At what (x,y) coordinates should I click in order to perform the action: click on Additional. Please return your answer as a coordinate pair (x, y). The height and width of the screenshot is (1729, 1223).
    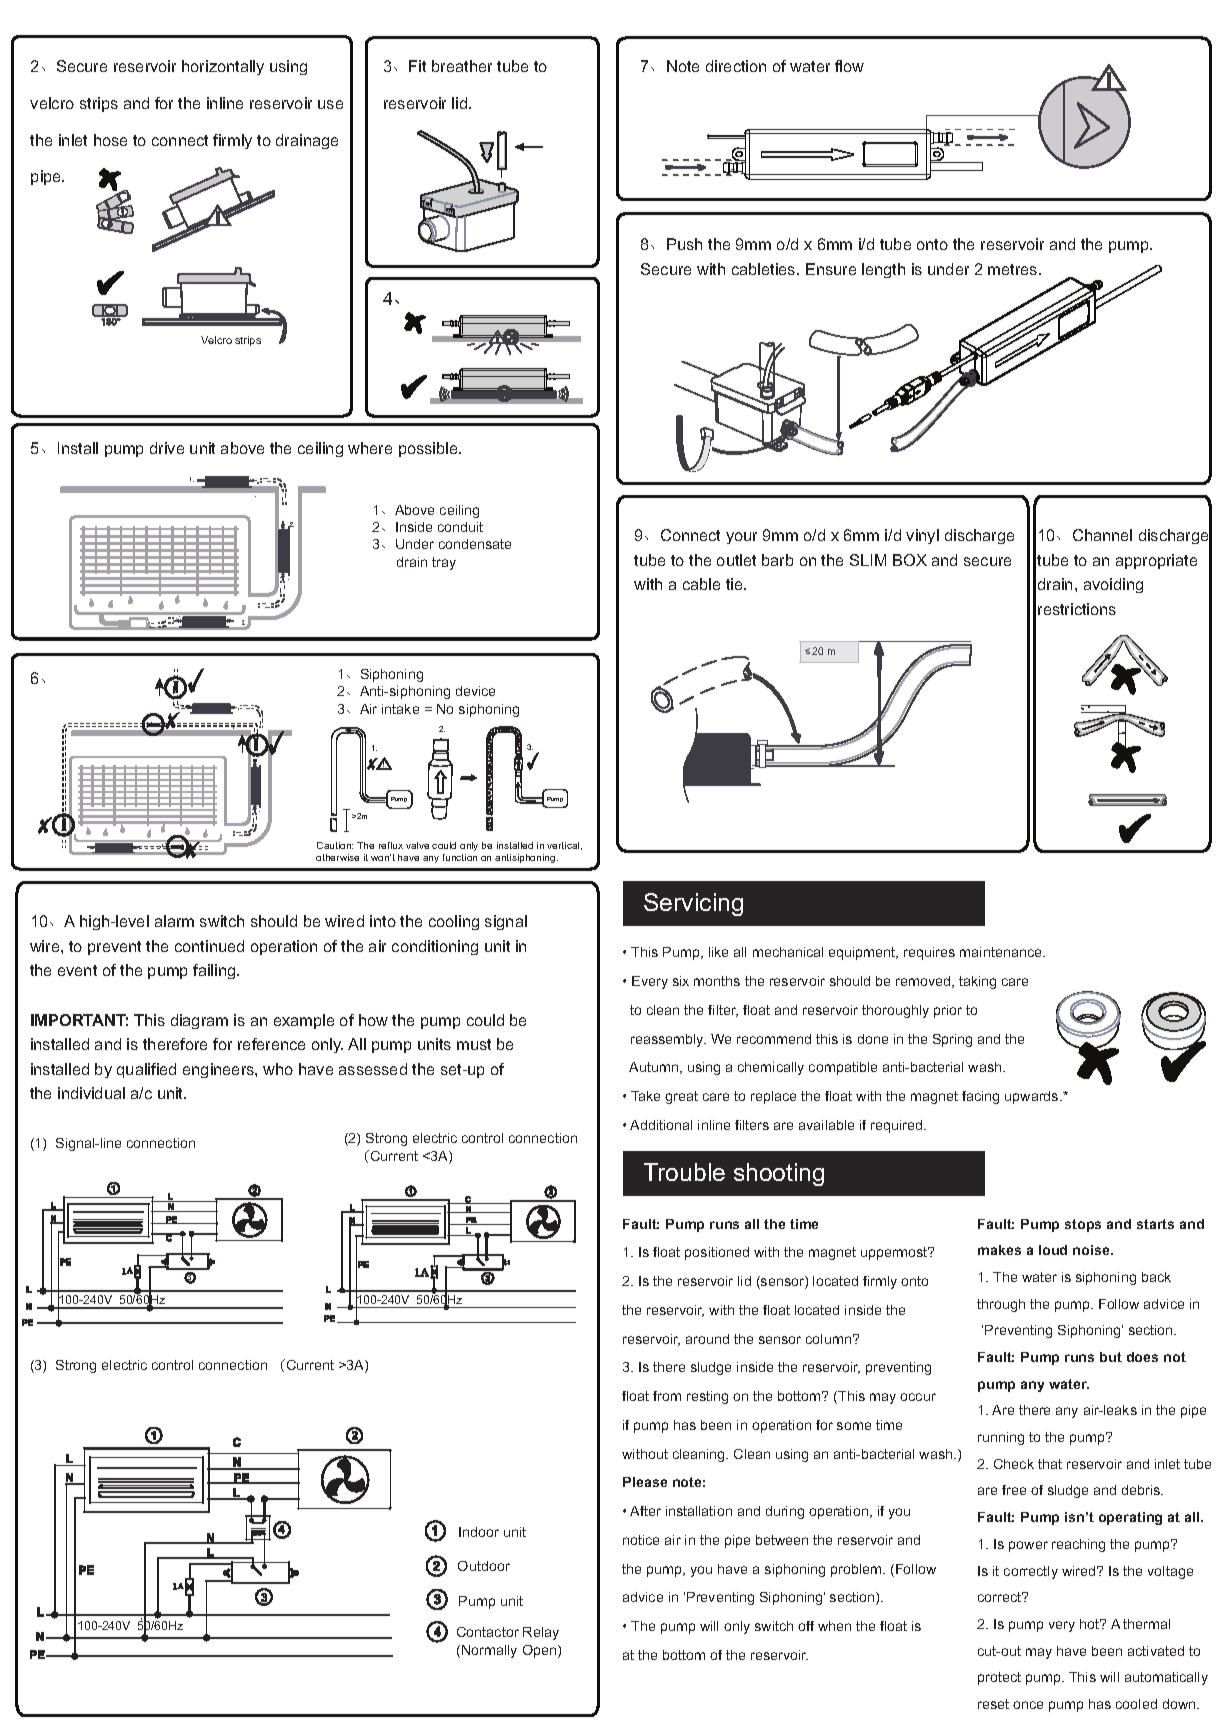
    Looking at the image, I should click on (661, 1125).
